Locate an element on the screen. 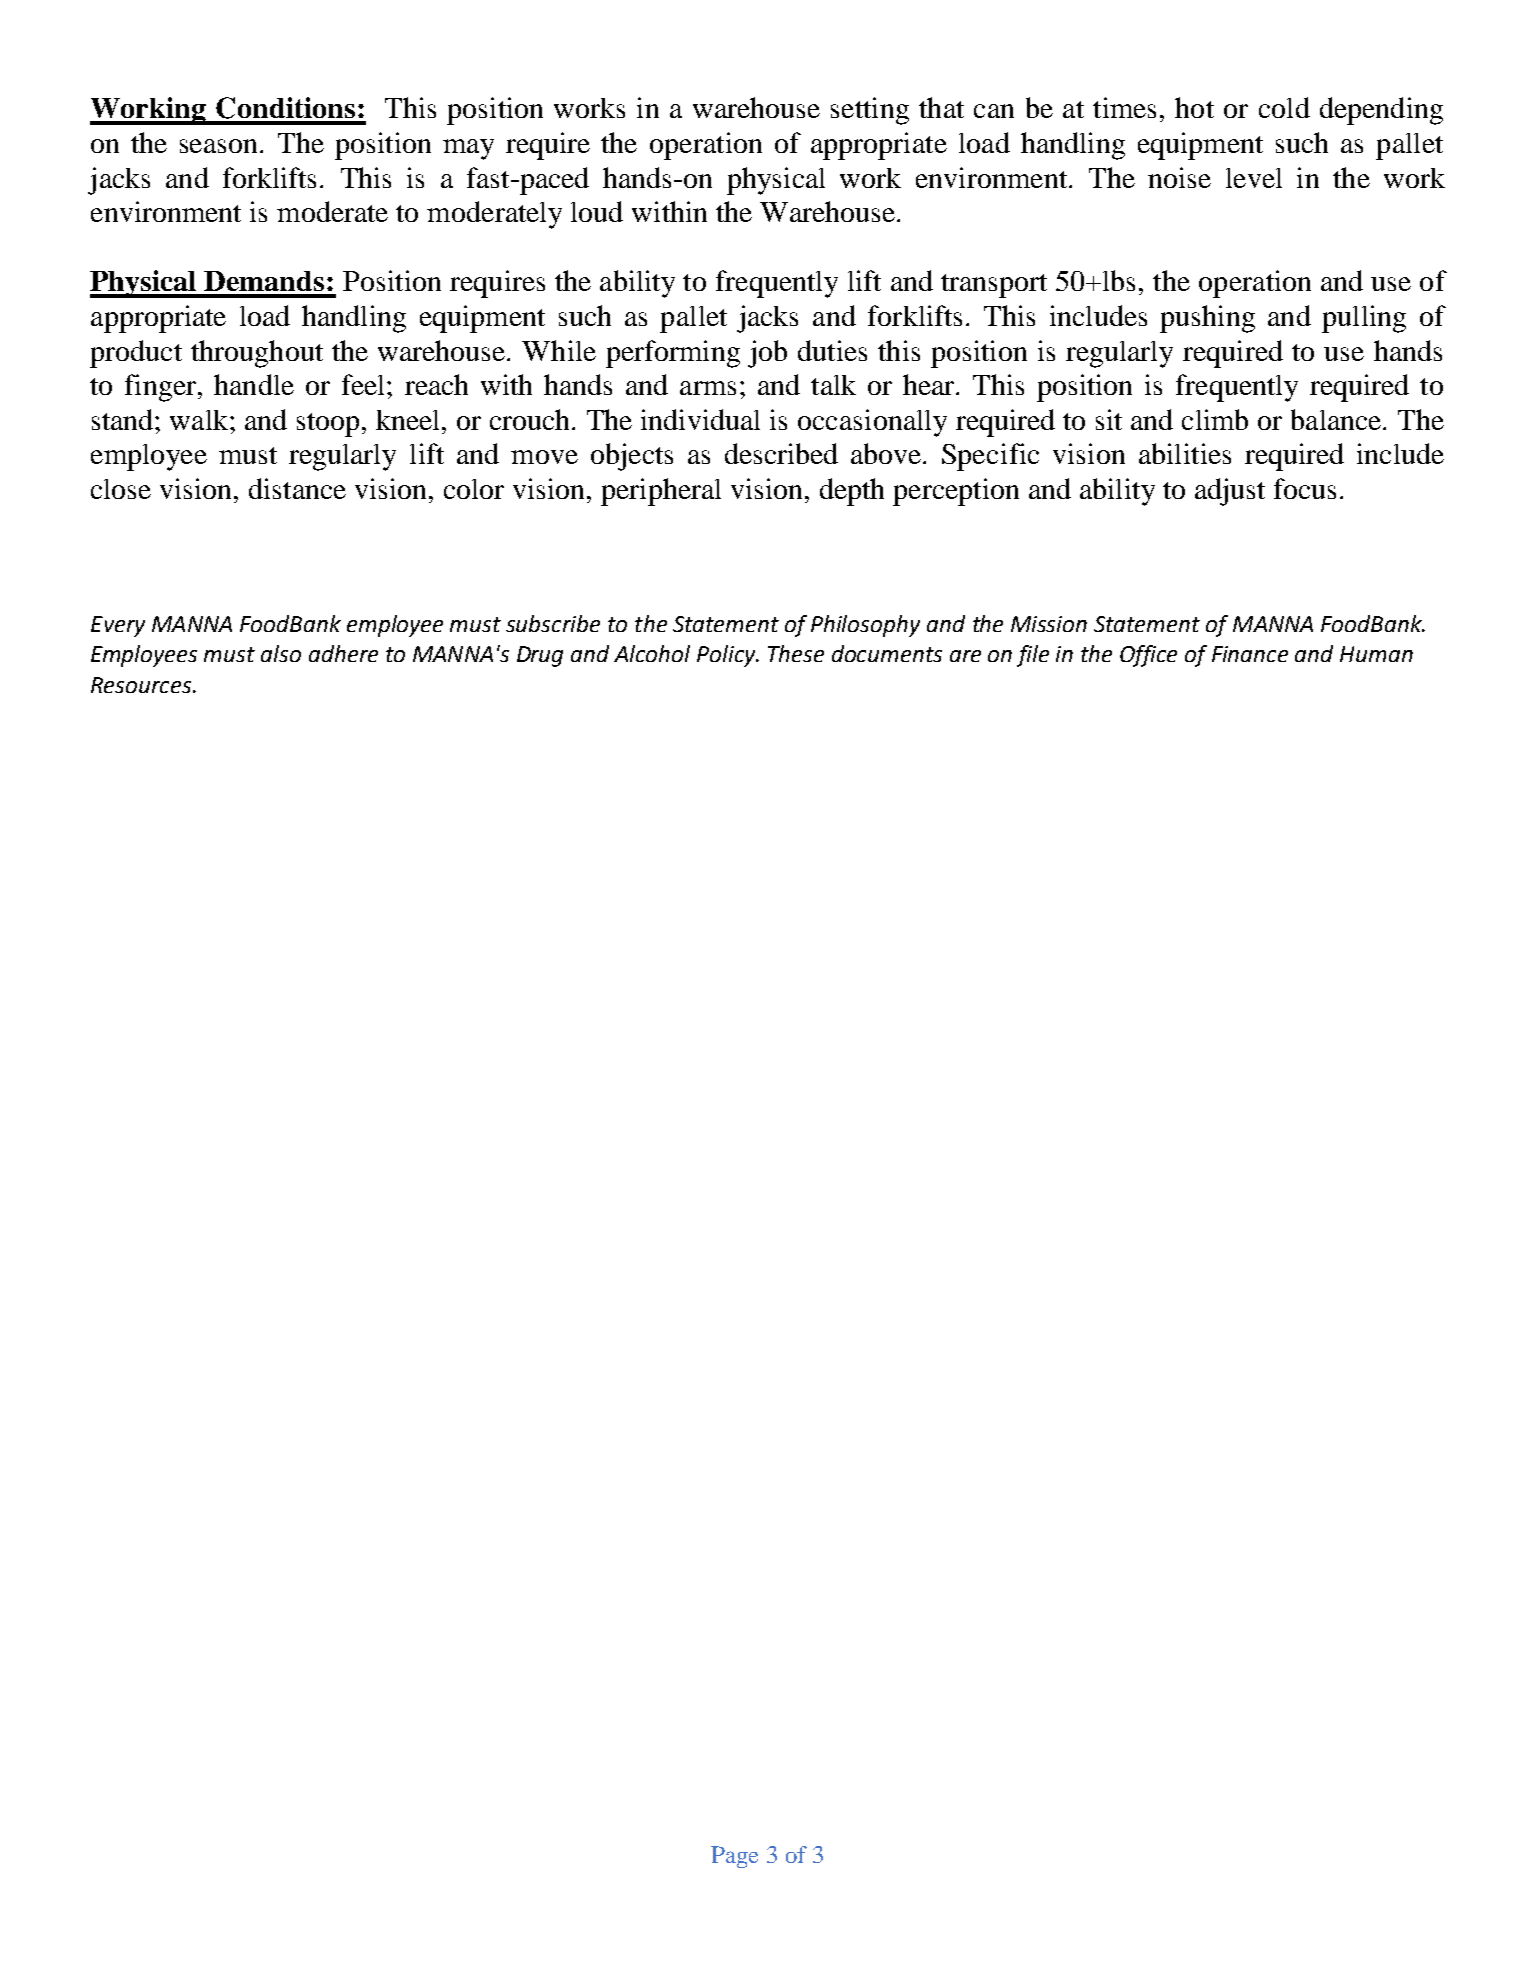 This screenshot has width=1535, height=1987. setting is located at coordinates (870, 111).
